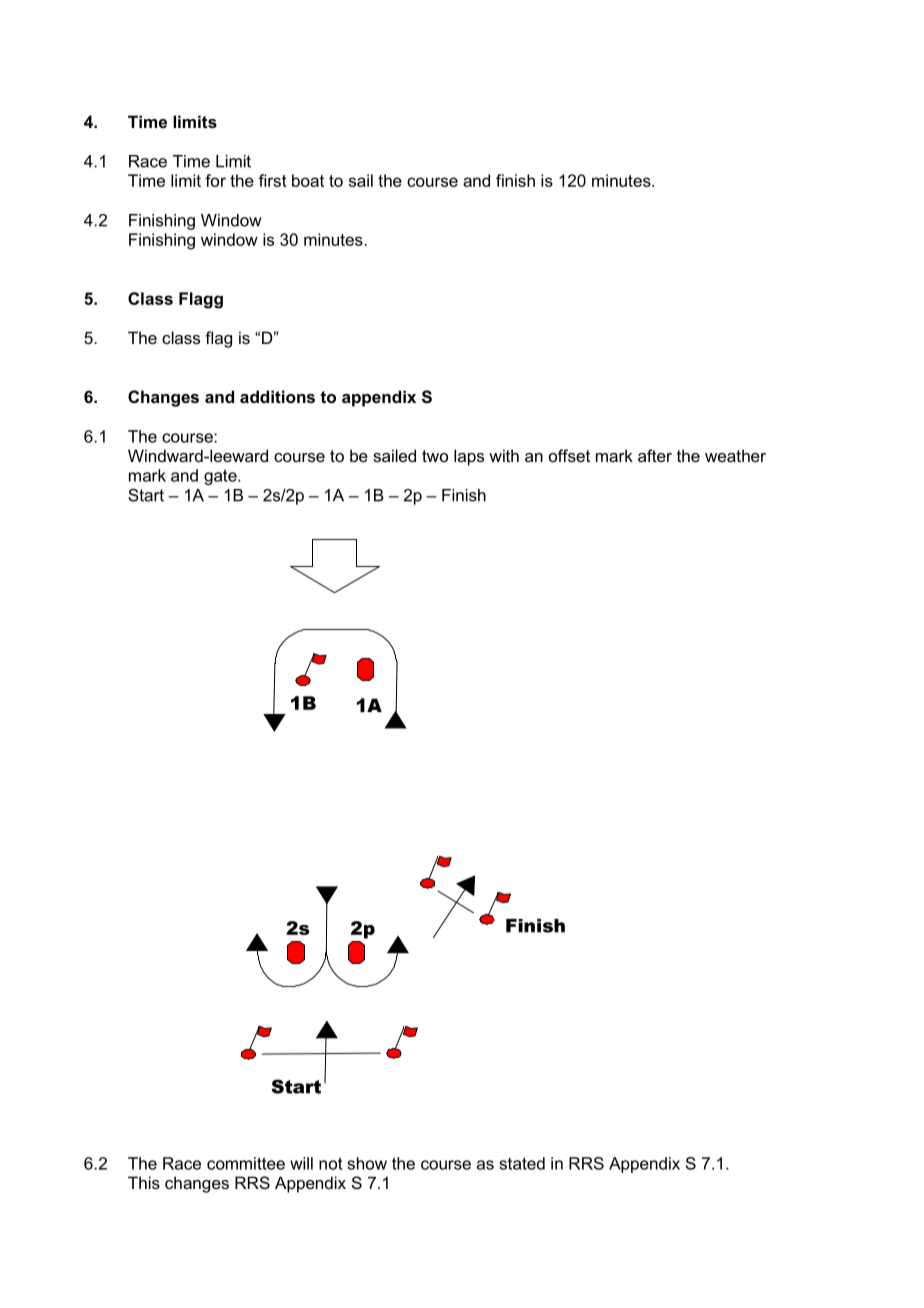  I want to click on after, so click(655, 455).
